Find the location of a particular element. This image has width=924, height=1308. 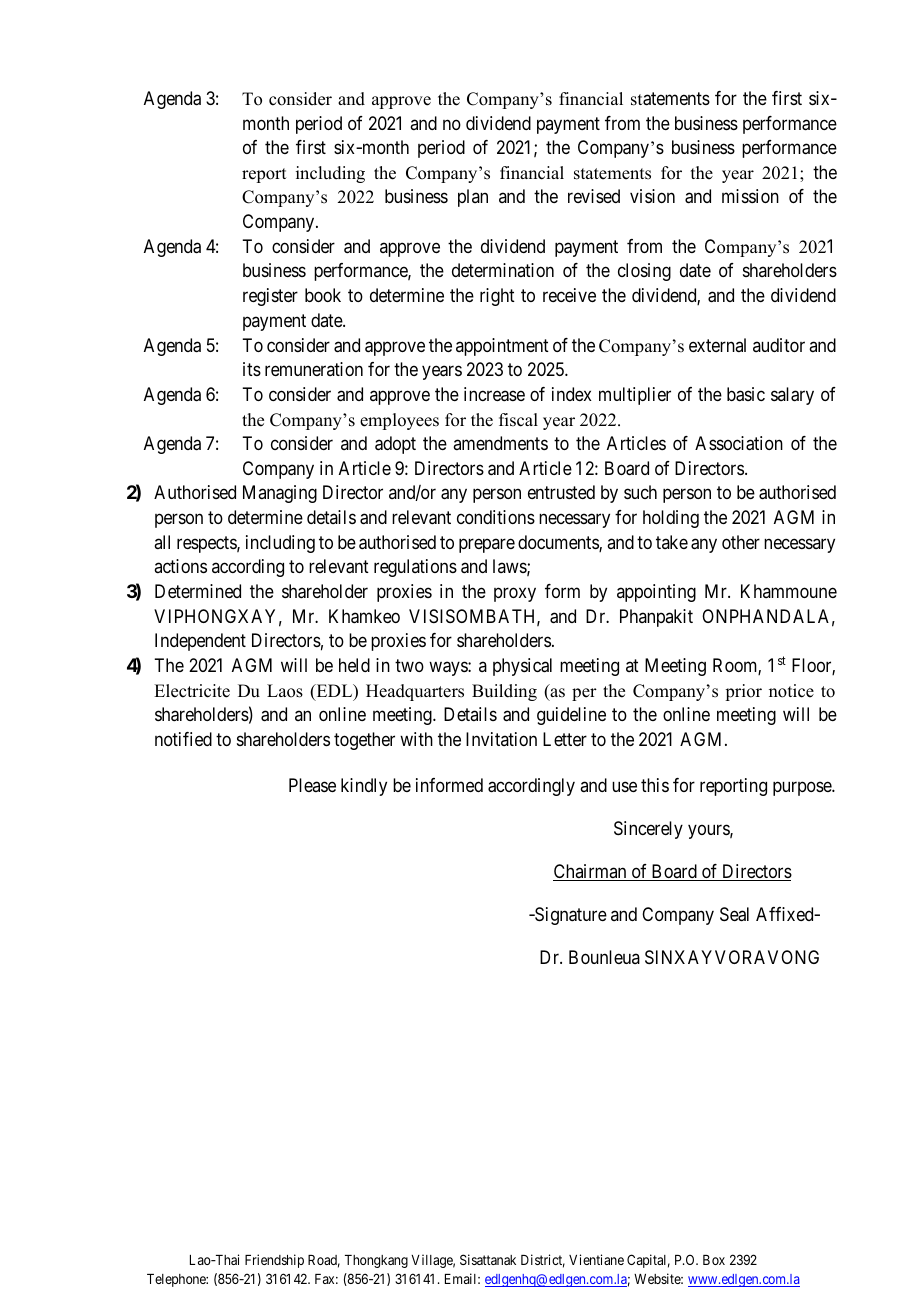

Please is located at coordinates (312, 785).
